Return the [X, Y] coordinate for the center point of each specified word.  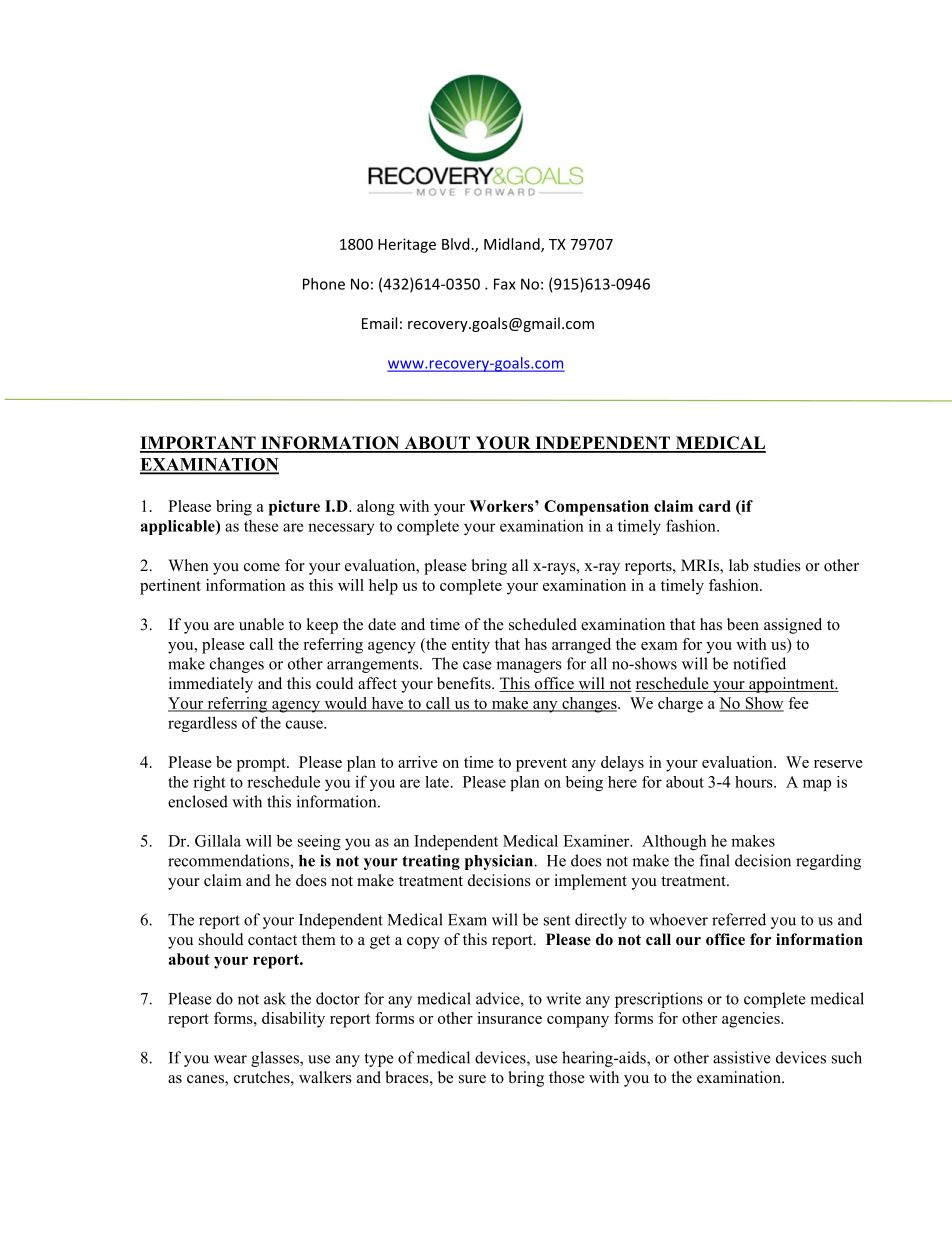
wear [230, 1059]
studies [777, 565]
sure [472, 1079]
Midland [513, 245]
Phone [324, 284]
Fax [505, 284]
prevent [541, 765]
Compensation [596, 508]
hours [755, 782]
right [209, 783]
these [261, 525]
